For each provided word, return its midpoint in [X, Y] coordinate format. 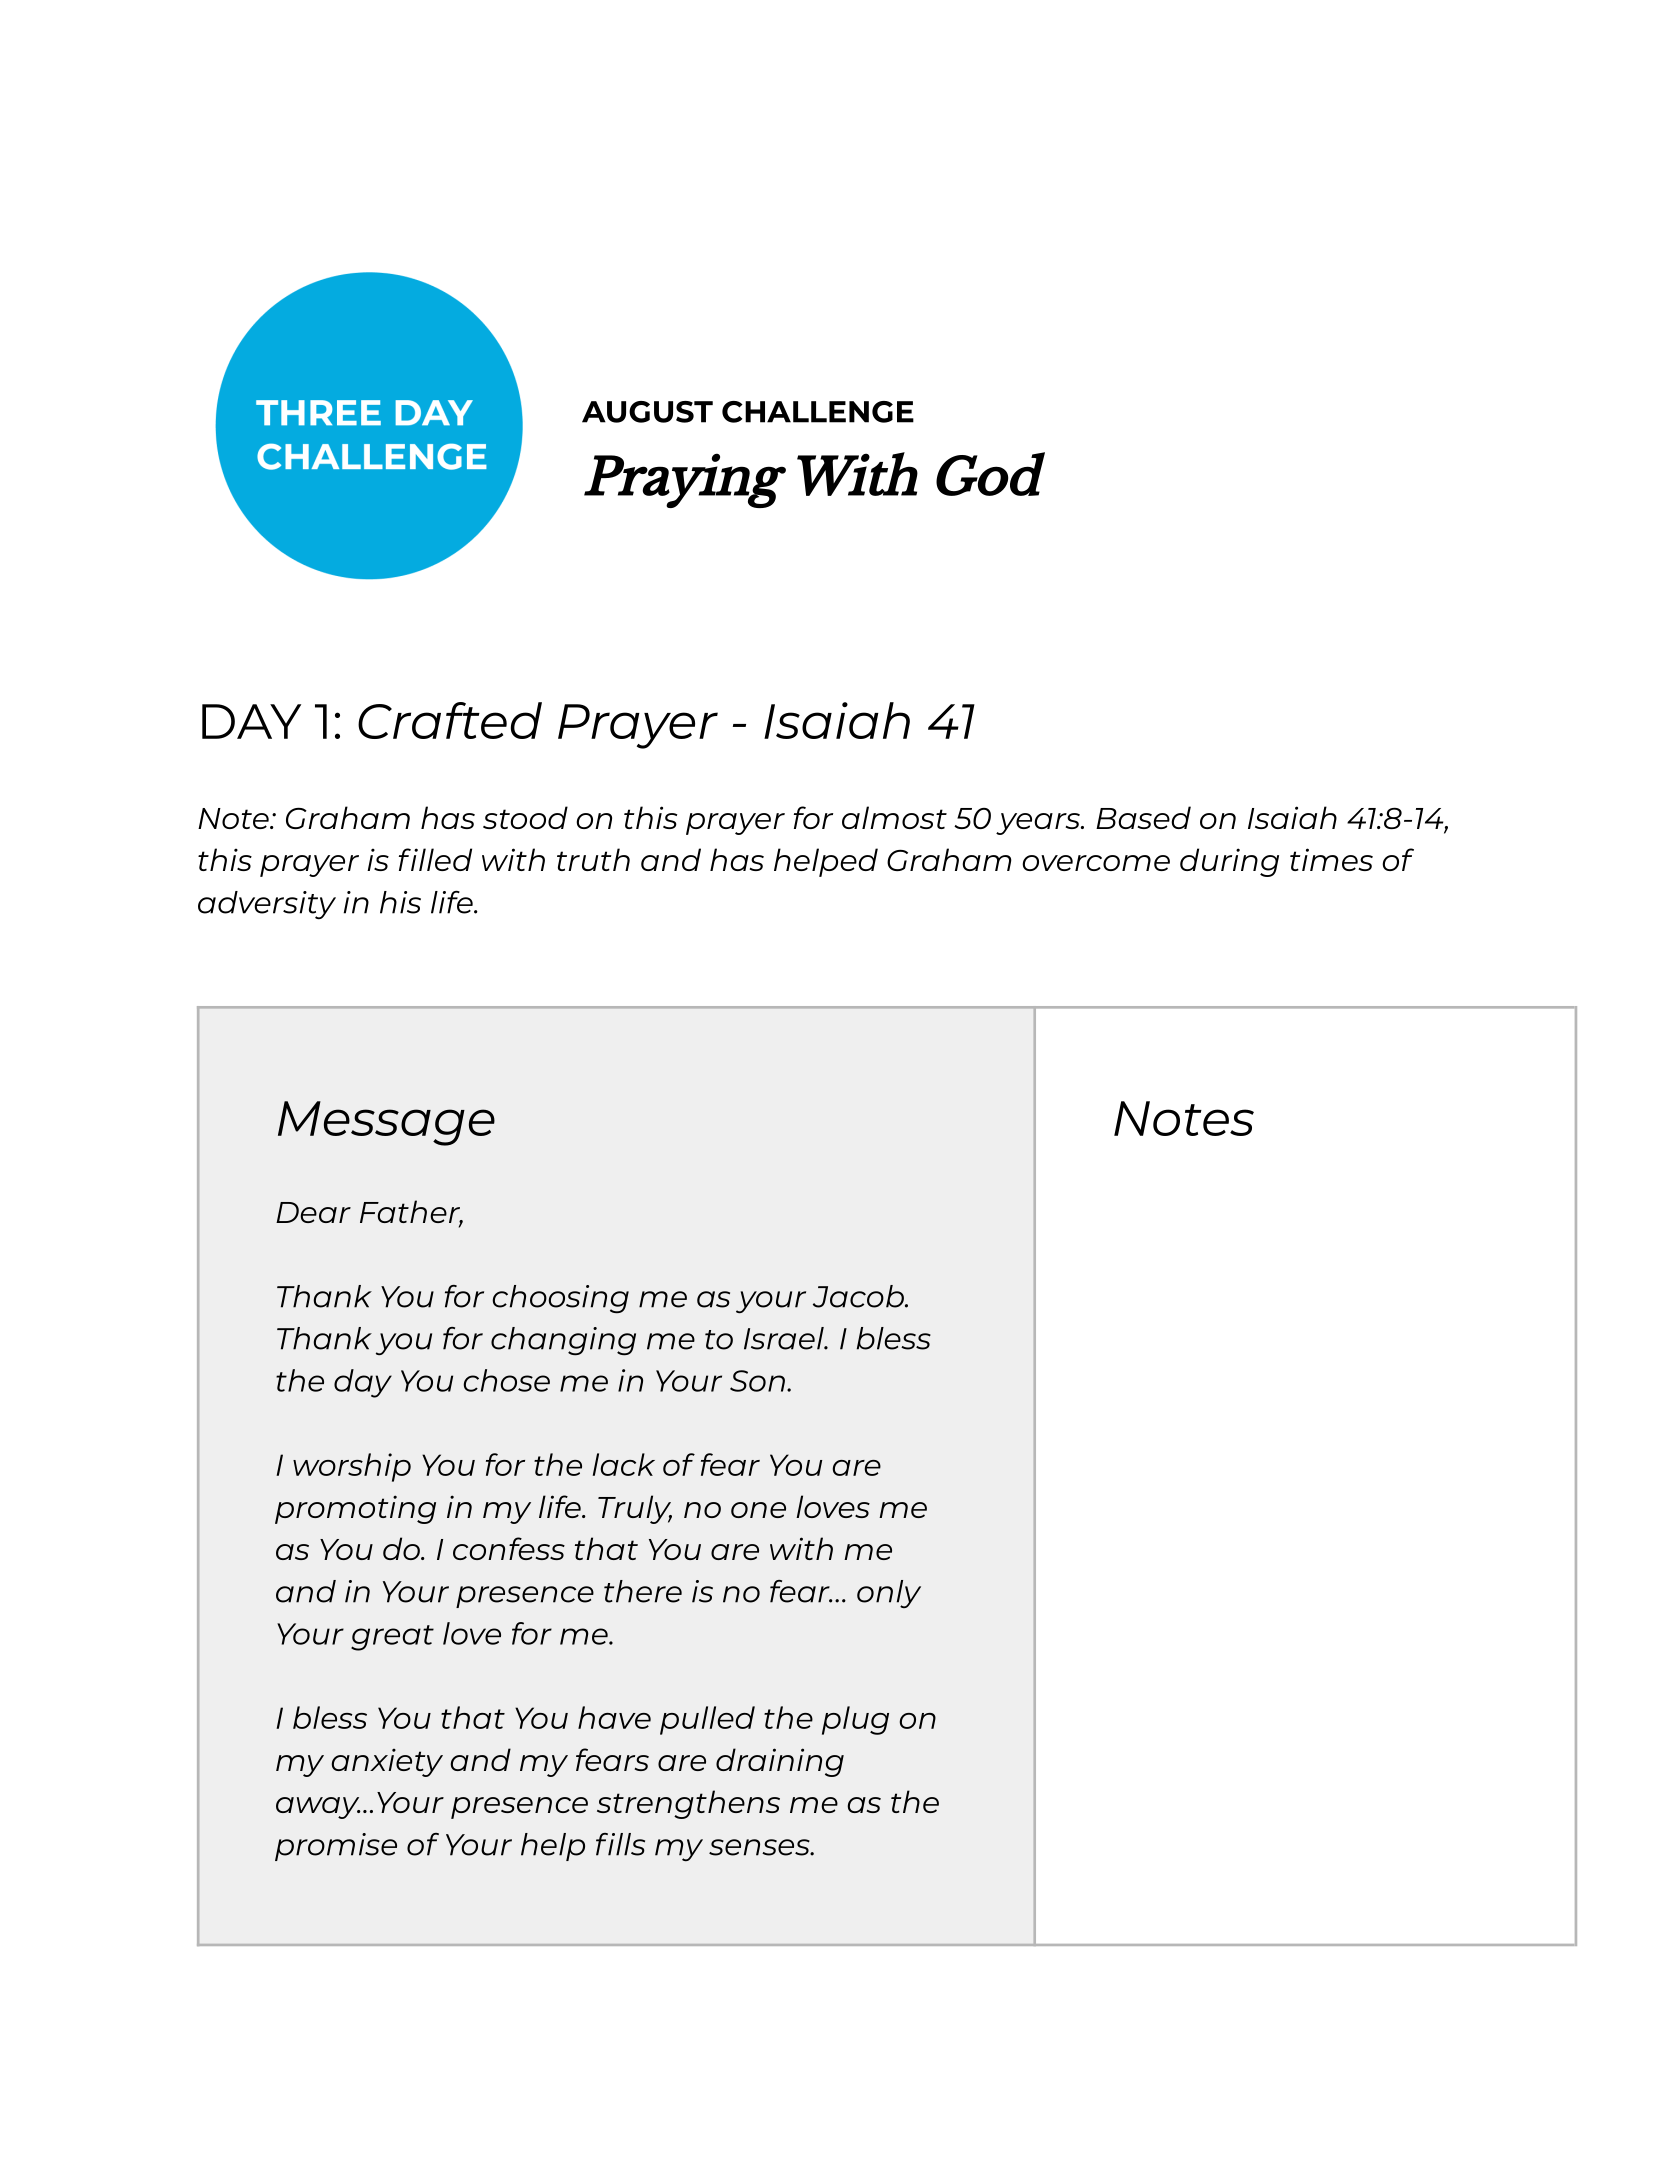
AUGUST [647, 412]
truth [593, 859]
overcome [1096, 863]
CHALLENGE [818, 412]
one [758, 1510]
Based [1143, 817]
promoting [355, 1509]
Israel [785, 1338]
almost [894, 817]
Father [411, 1212]
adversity [267, 905]
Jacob [859, 1296]
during [1229, 862]
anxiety [387, 1763]
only [889, 1594]
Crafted [450, 720]
